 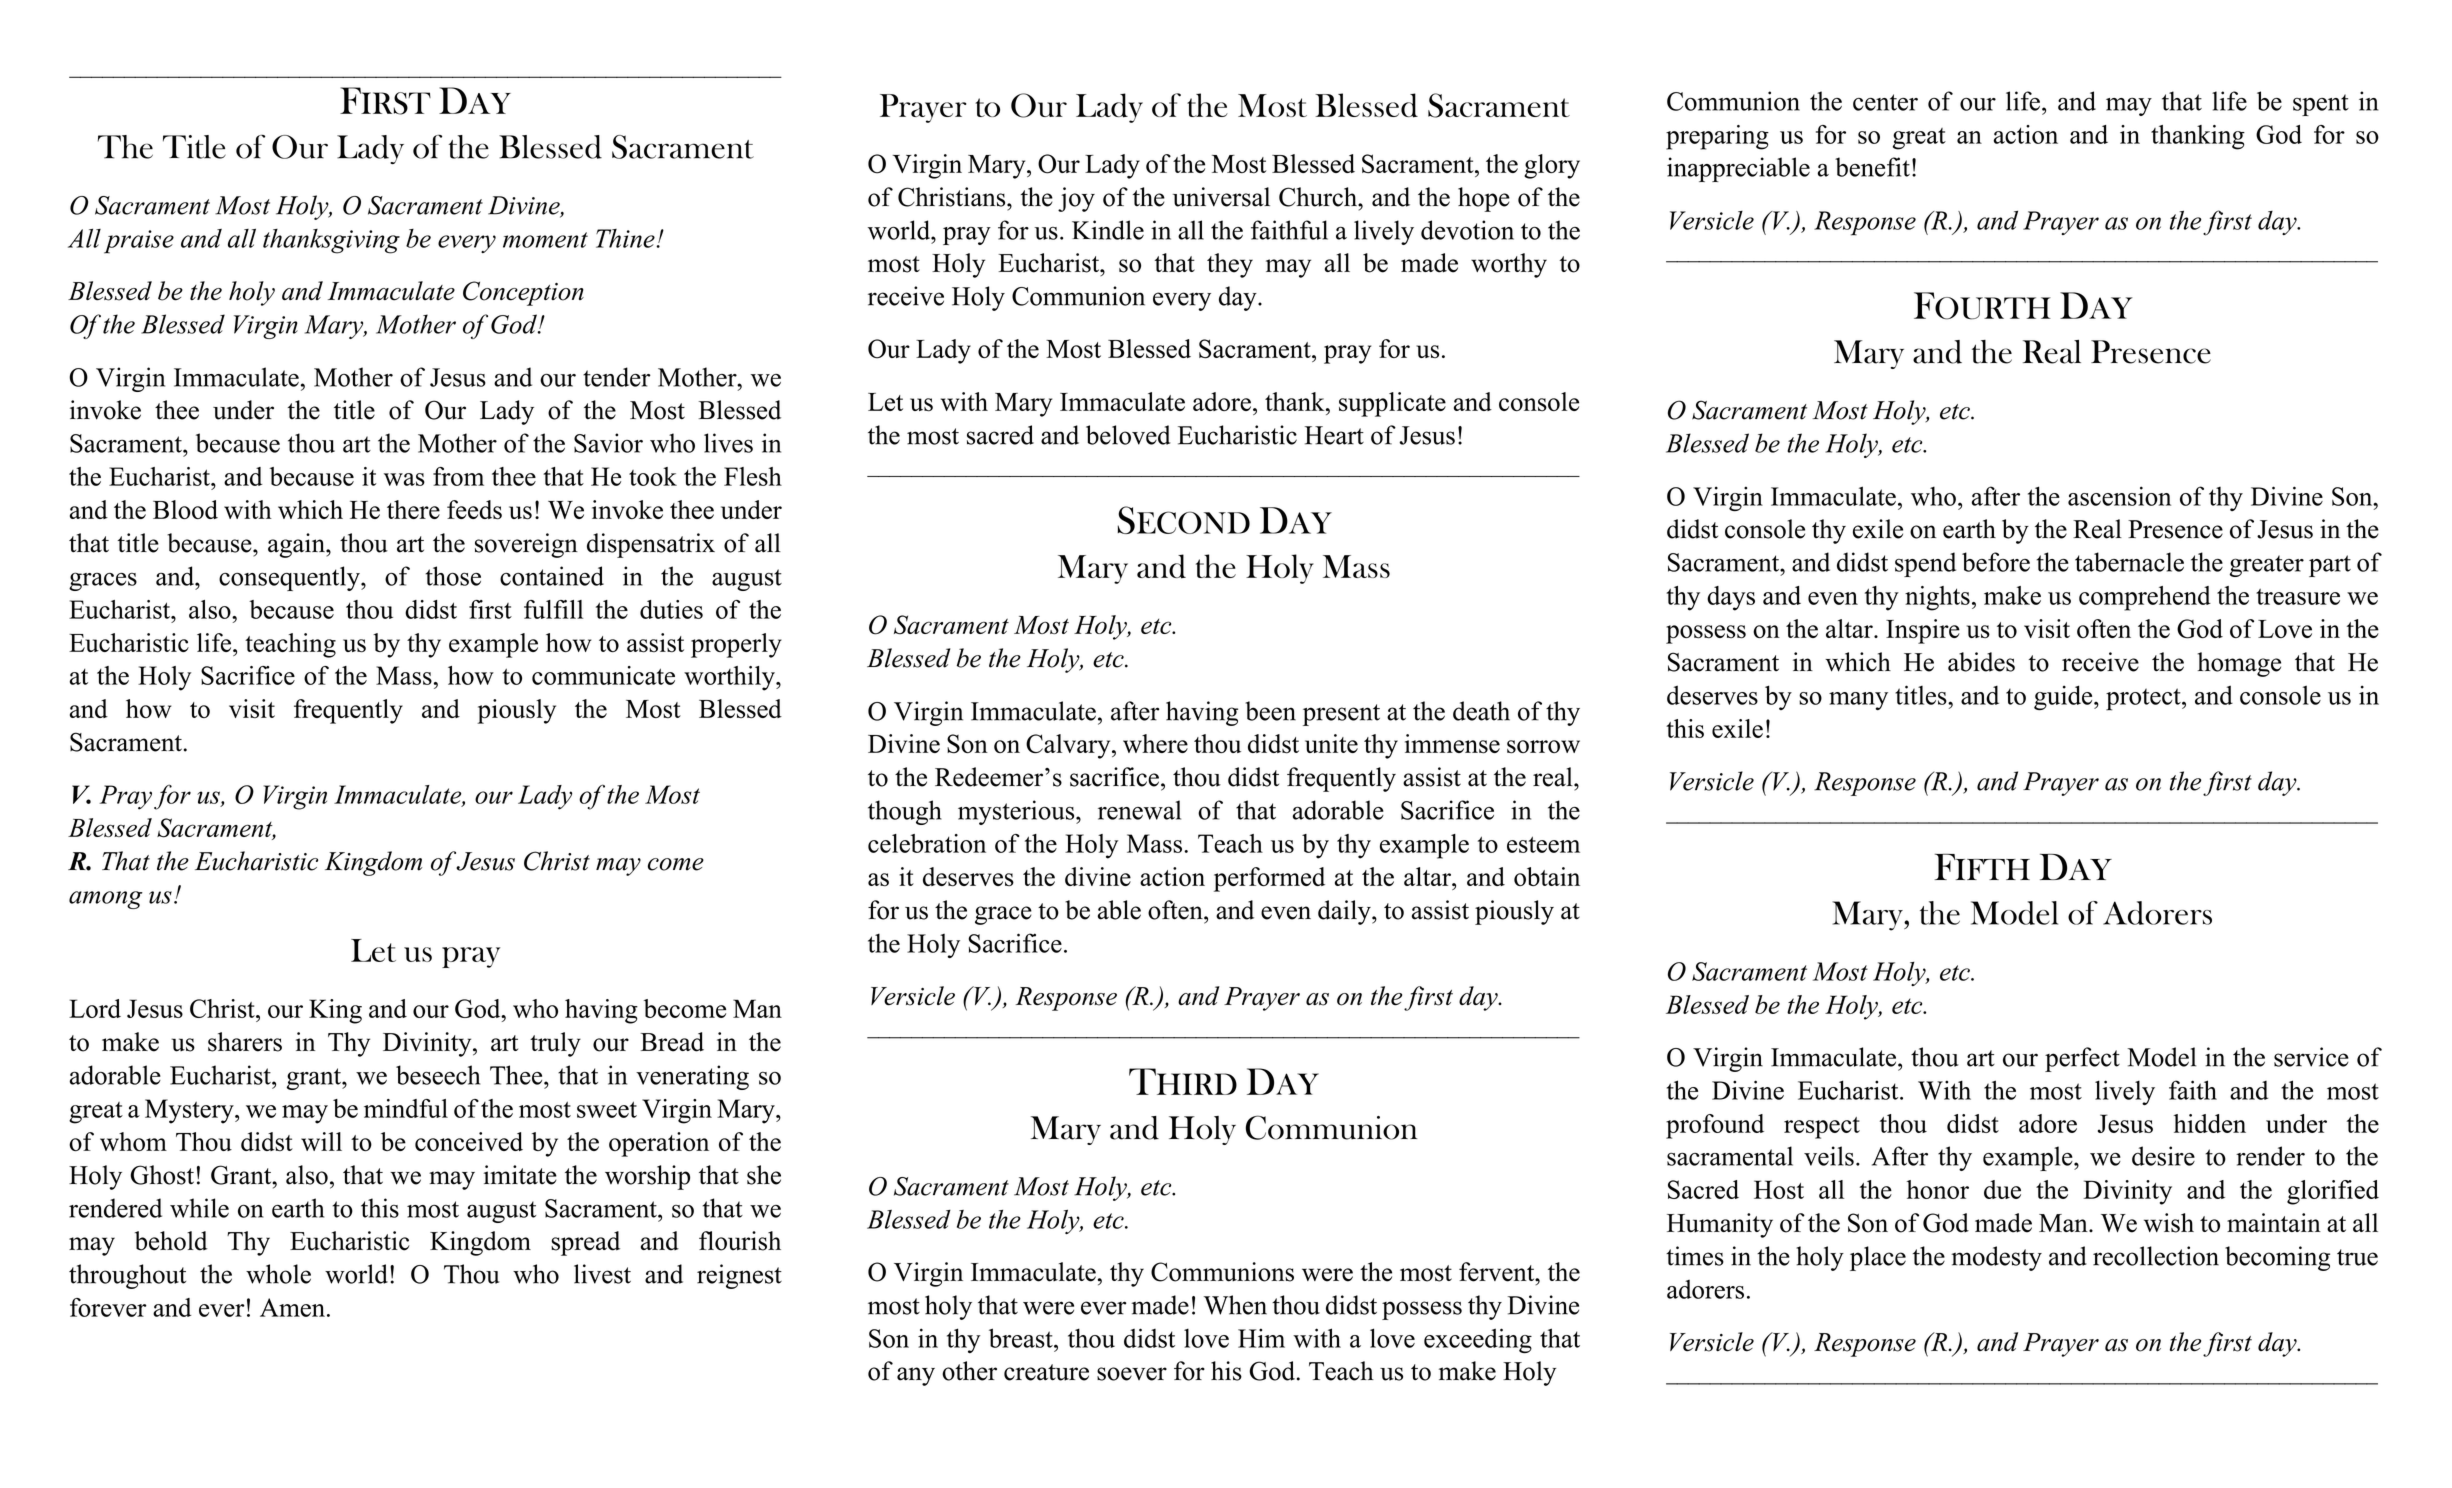 What do you see at coordinates (278, 1274) in the screenshot?
I see `whole` at bounding box center [278, 1274].
